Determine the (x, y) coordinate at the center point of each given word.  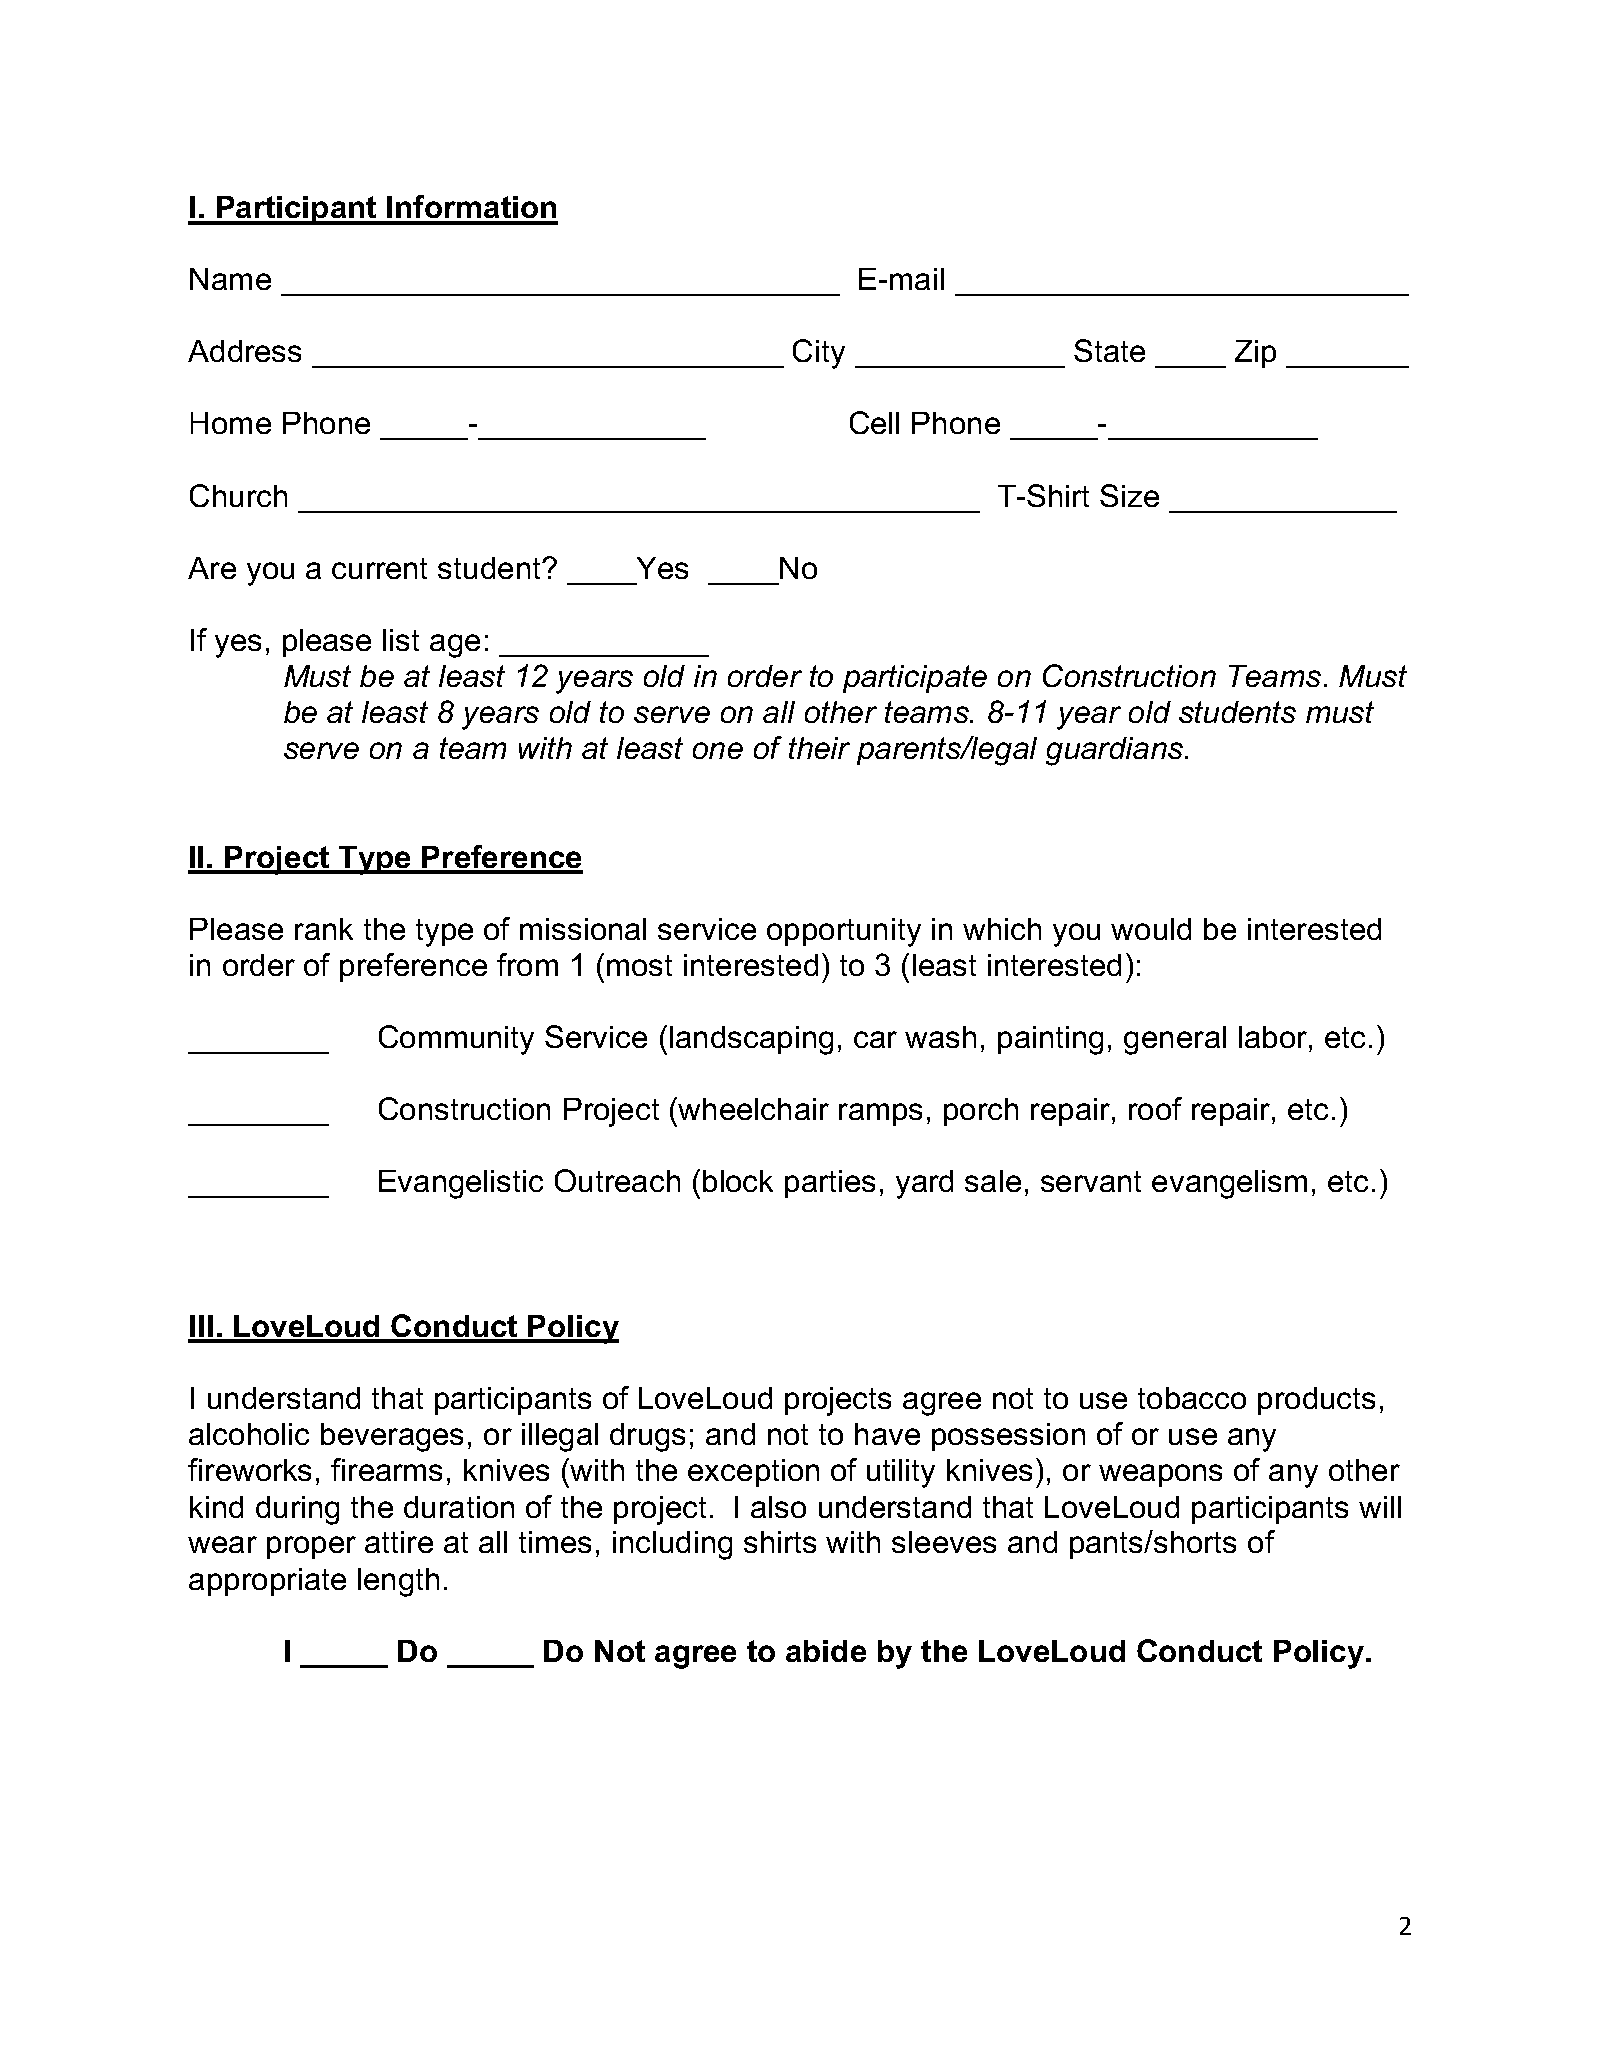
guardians (1116, 751)
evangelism (1229, 1184)
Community (456, 1040)
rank (324, 929)
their (819, 748)
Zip (1255, 354)
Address (244, 351)
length (398, 1582)
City (819, 354)
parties (830, 1184)
